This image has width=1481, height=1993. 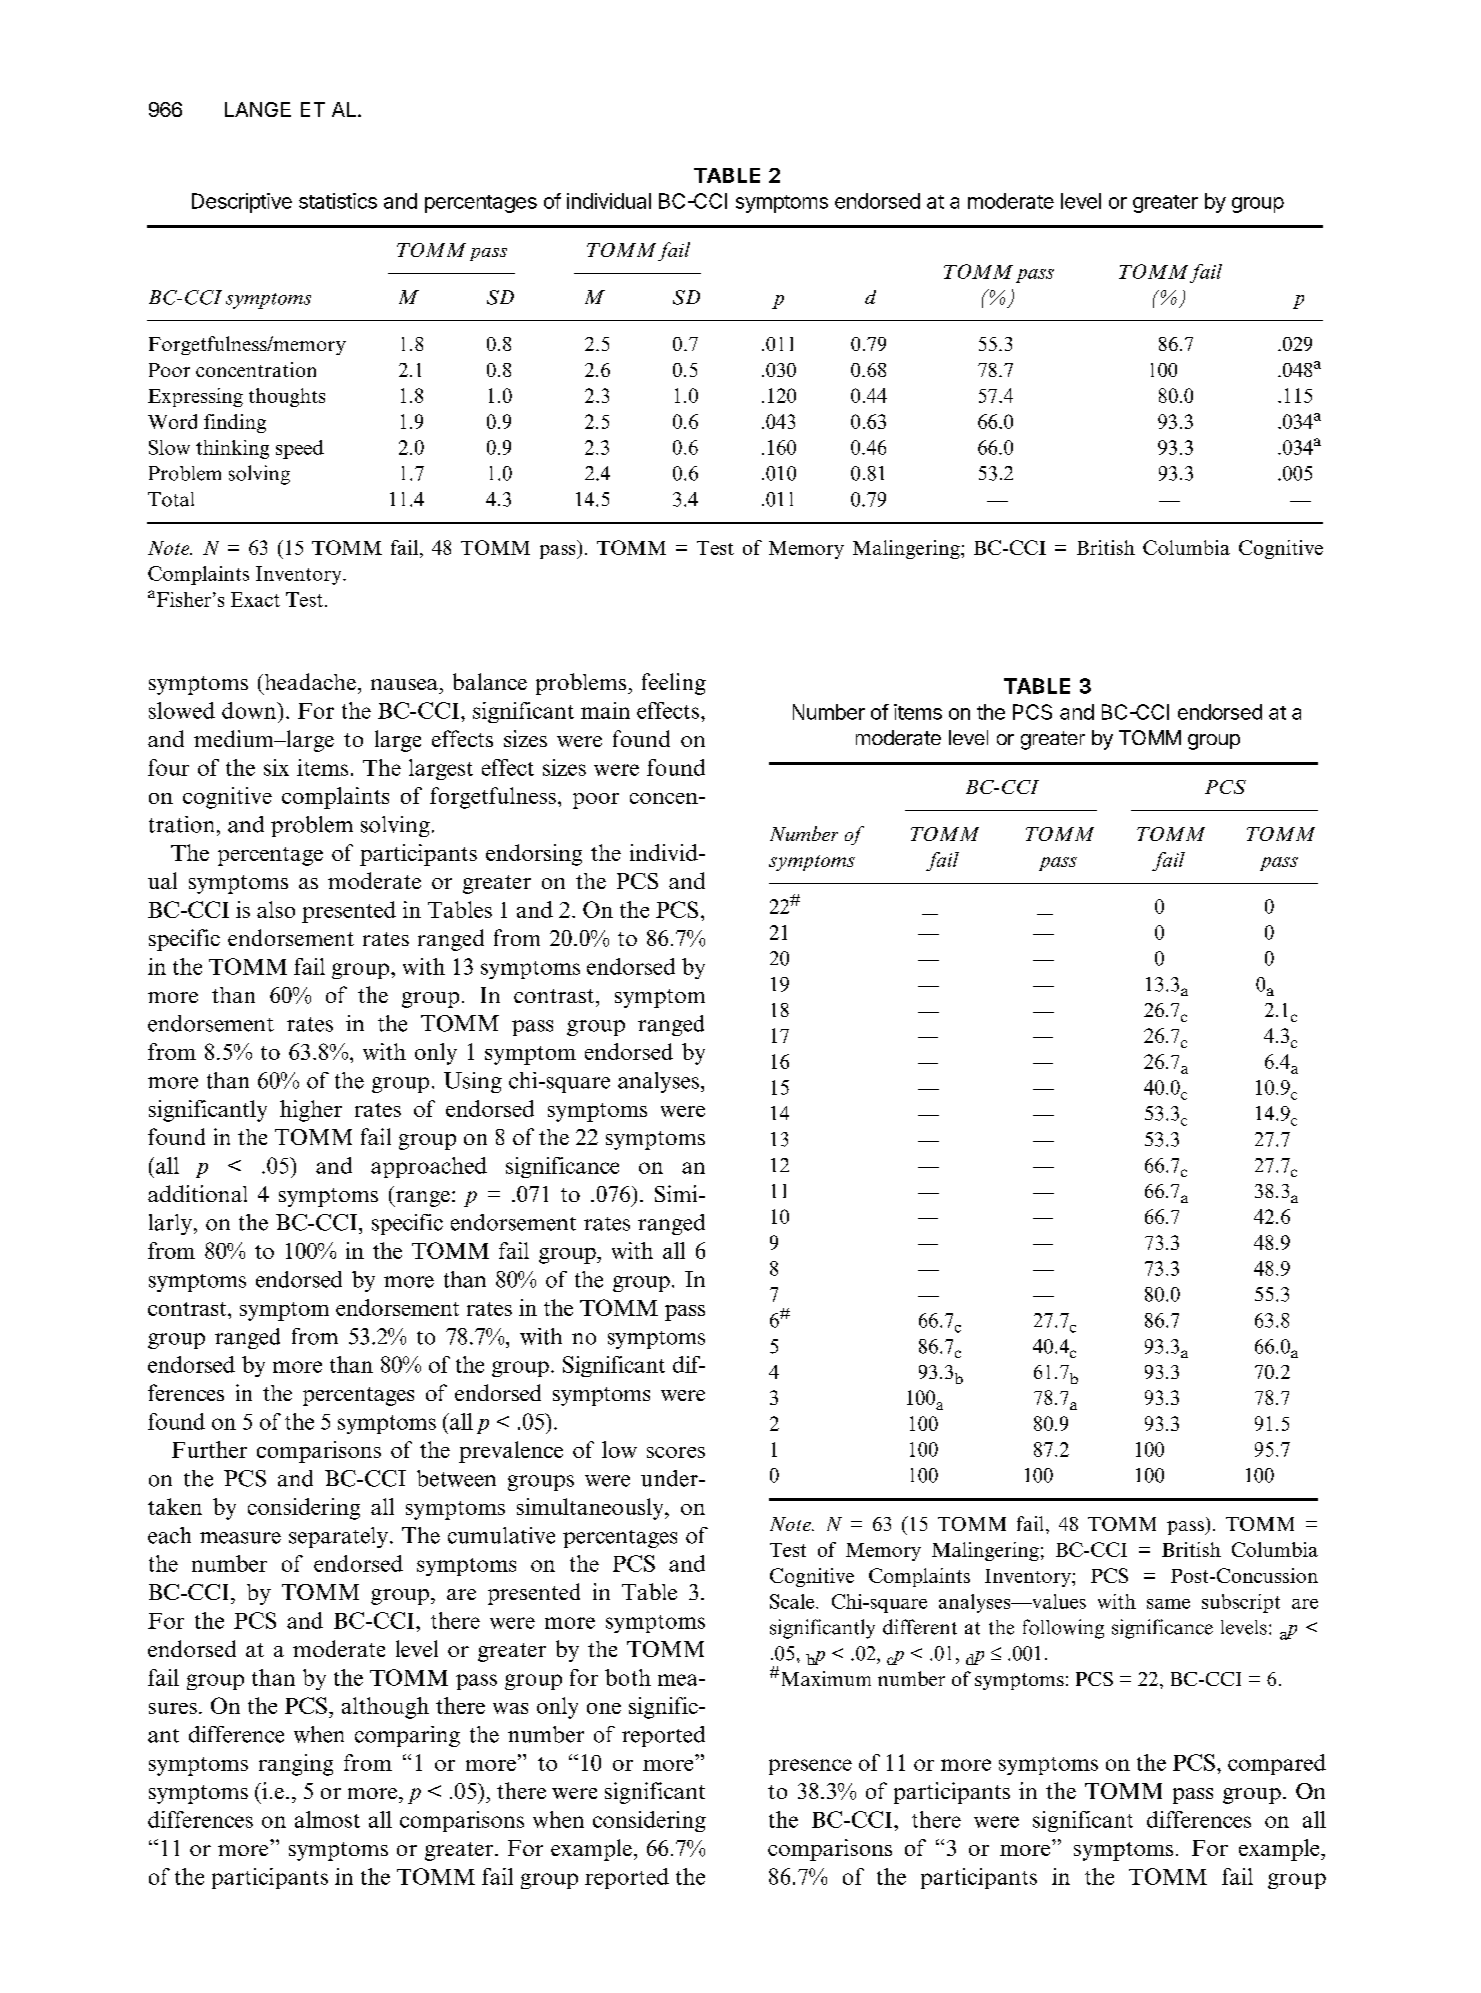 What do you see at coordinates (296, 1765) in the image?
I see `ranging` at bounding box center [296, 1765].
